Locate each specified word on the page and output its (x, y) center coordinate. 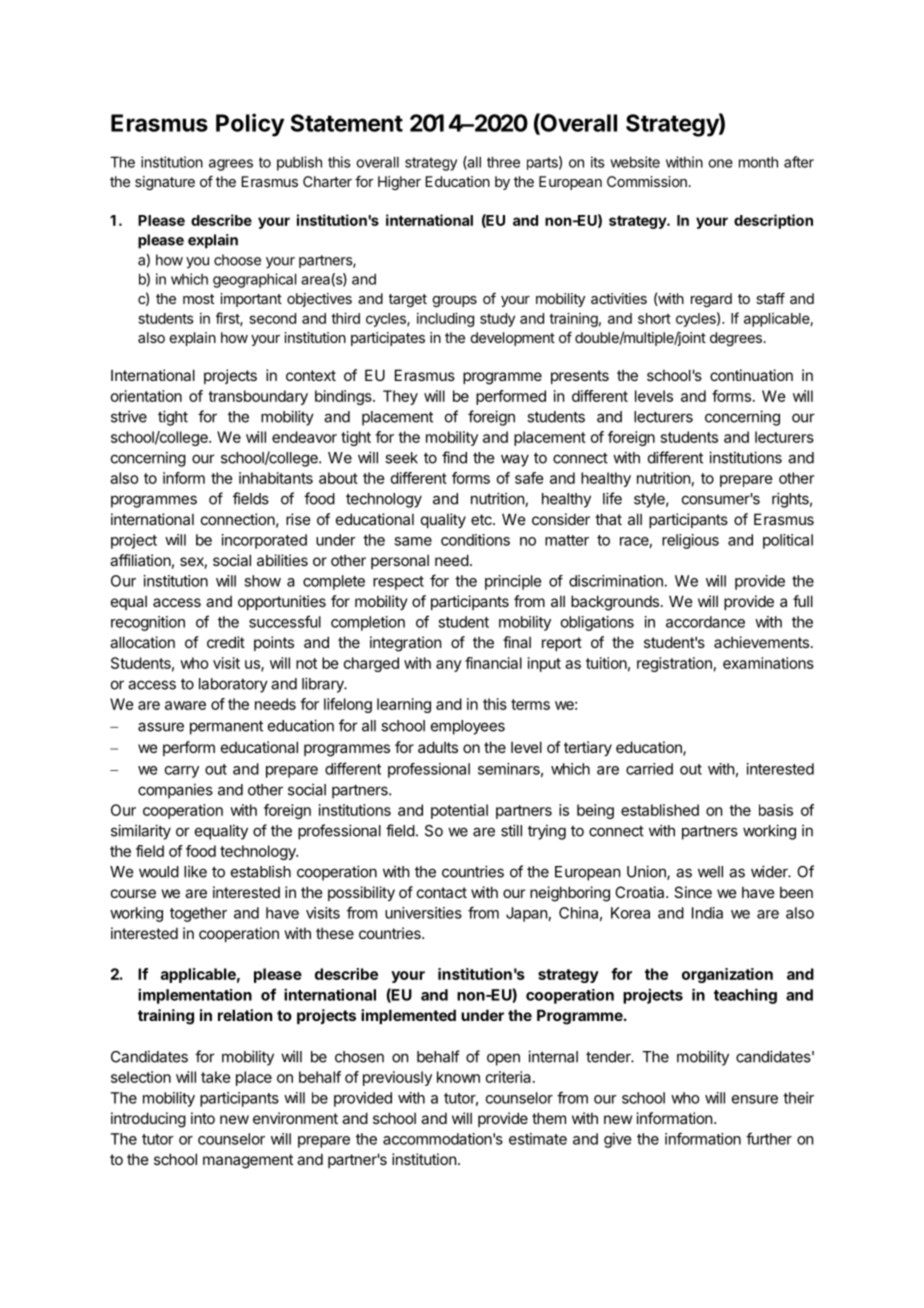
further (769, 1138)
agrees (231, 165)
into (203, 1118)
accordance (705, 622)
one (720, 163)
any (449, 666)
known (458, 1077)
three (503, 162)
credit (226, 642)
